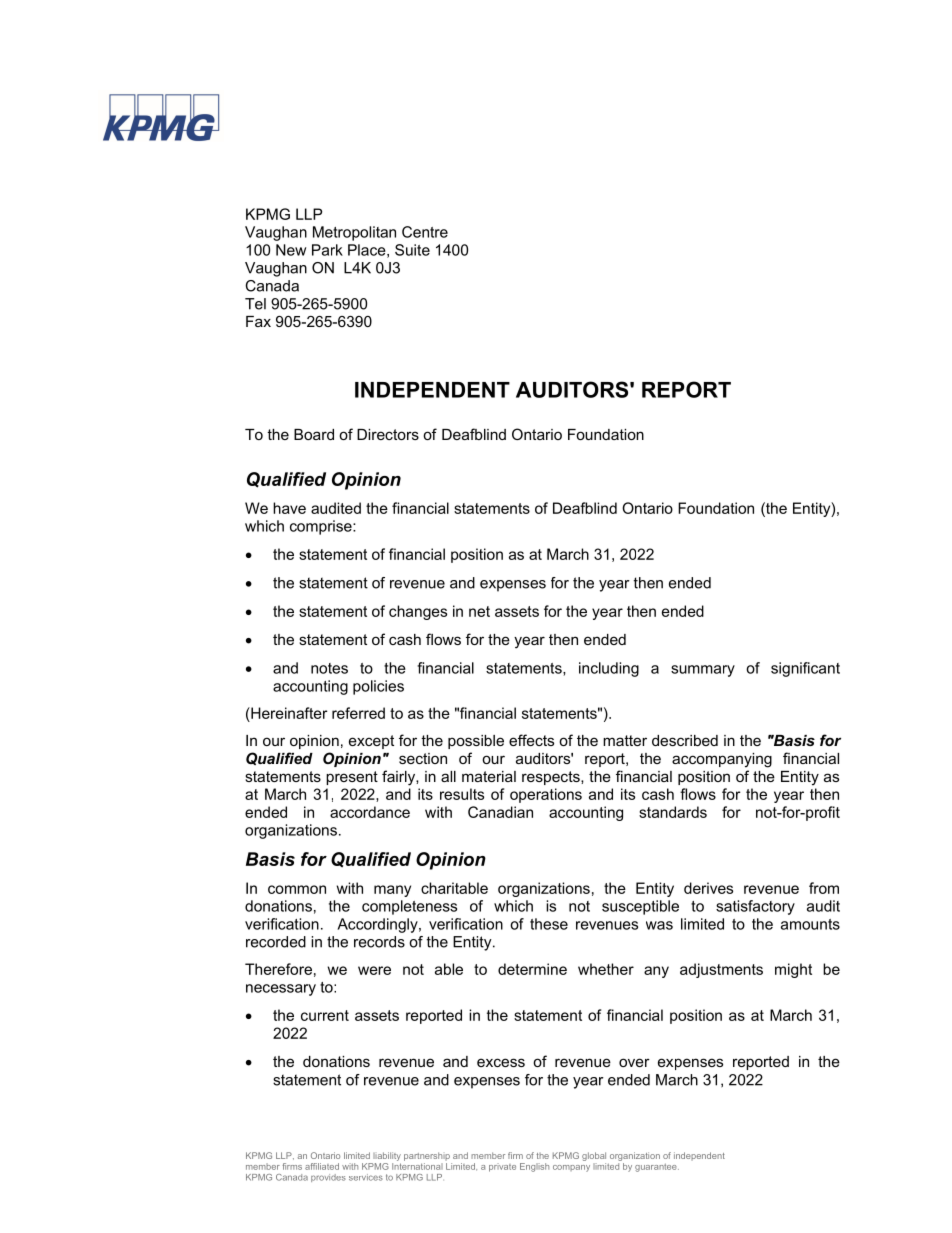 The image size is (952, 1233). I want to click on significant, so click(805, 669).
